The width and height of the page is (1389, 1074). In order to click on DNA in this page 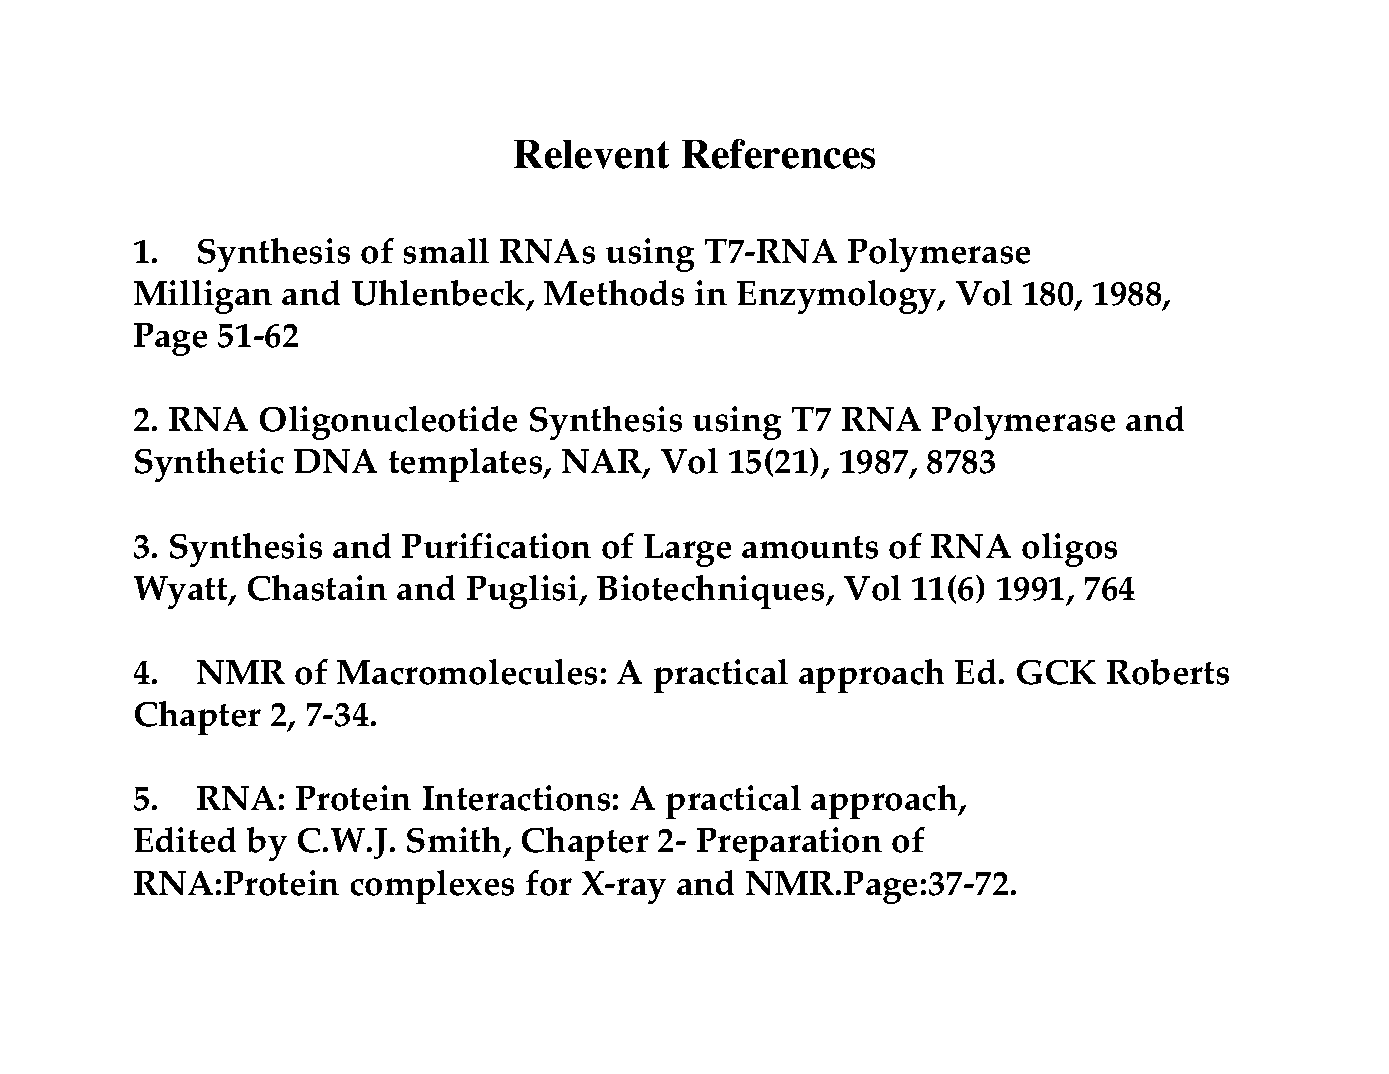, I will do `click(335, 461)`.
